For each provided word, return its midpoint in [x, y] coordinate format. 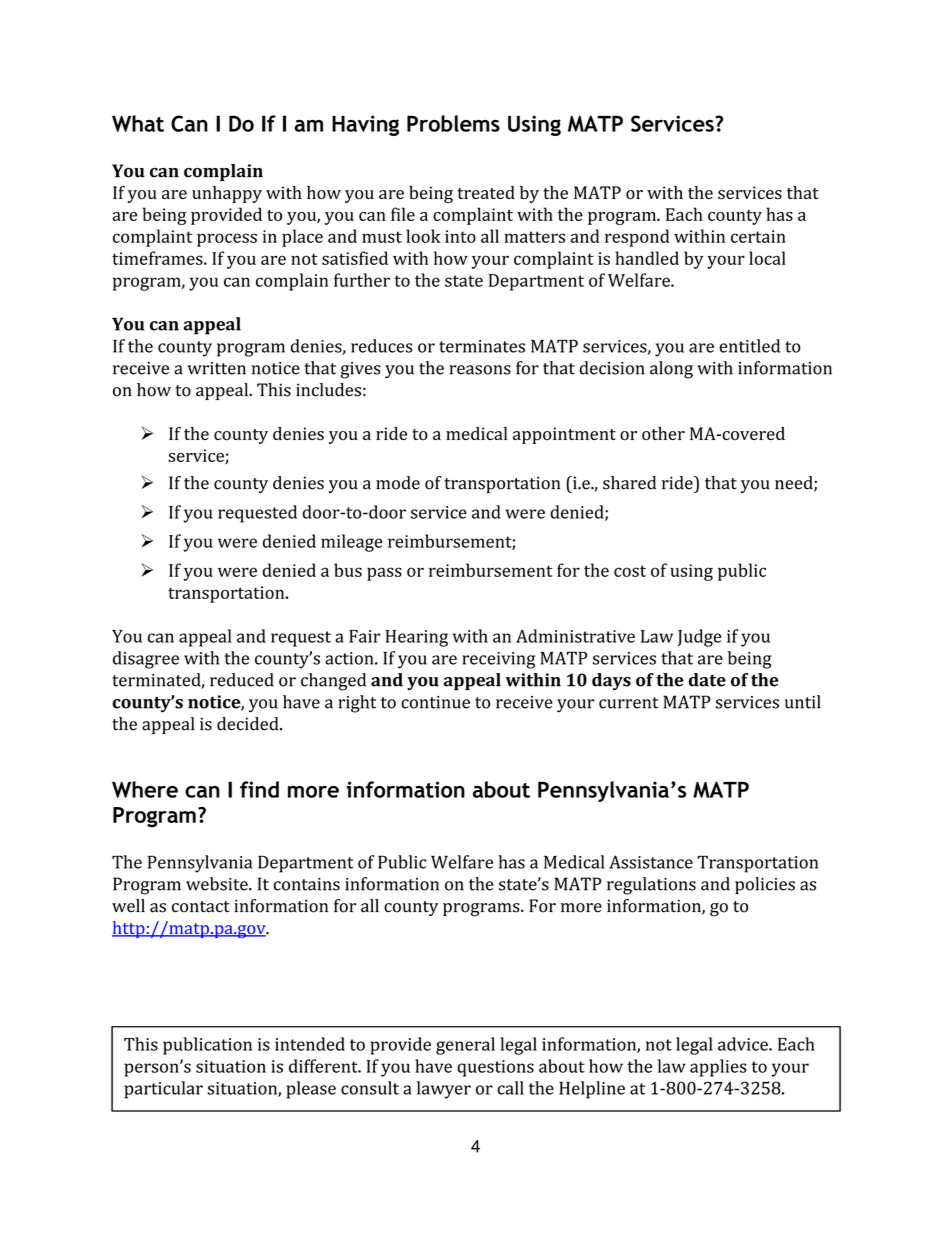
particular [163, 1090]
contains [307, 884]
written [216, 368]
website [218, 884]
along [671, 370]
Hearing [417, 638]
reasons [480, 370]
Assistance [651, 862]
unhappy [227, 194]
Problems [453, 123]
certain [758, 236]
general [465, 1046]
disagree [146, 660]
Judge [700, 638]
